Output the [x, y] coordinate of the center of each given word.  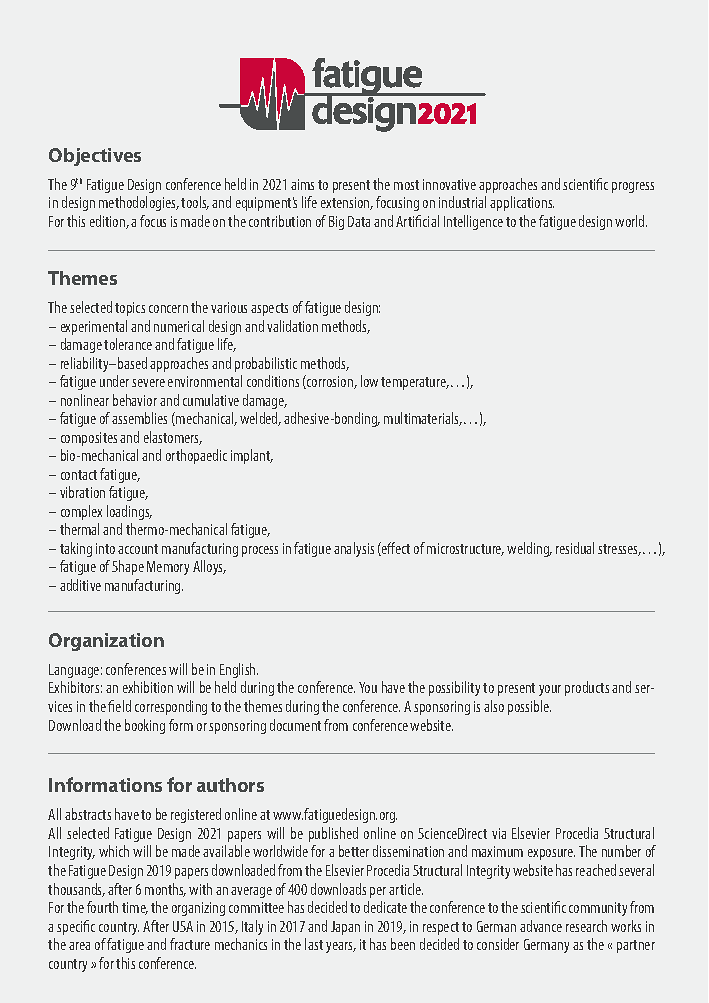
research [586, 926]
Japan [345, 928]
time [135, 908]
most [406, 185]
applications [522, 203]
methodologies [138, 203]
